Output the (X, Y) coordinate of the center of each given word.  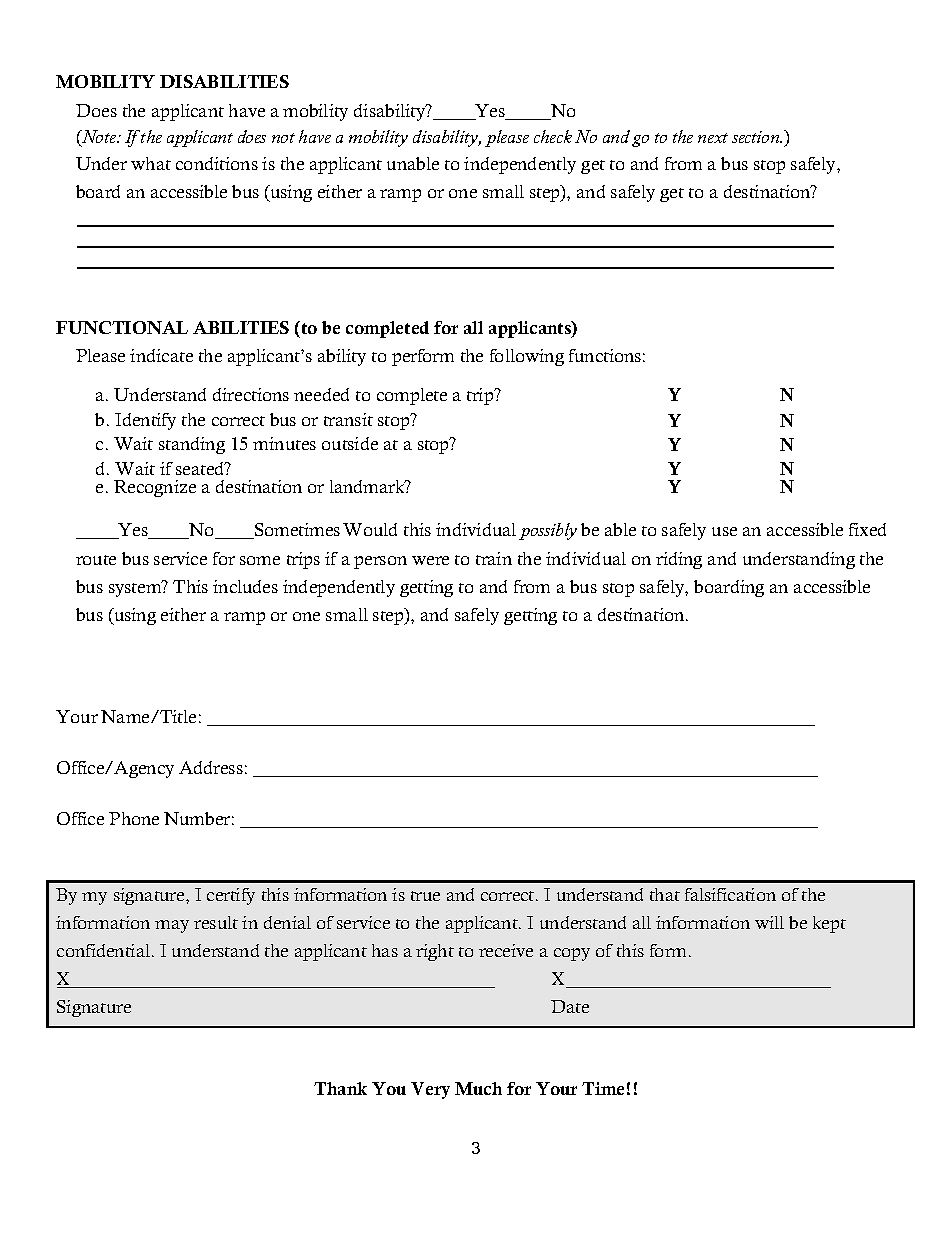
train (494, 558)
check (553, 136)
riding (679, 560)
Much (478, 1088)
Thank (340, 1088)
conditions (217, 163)
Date (570, 1006)
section (757, 137)
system (136, 588)
